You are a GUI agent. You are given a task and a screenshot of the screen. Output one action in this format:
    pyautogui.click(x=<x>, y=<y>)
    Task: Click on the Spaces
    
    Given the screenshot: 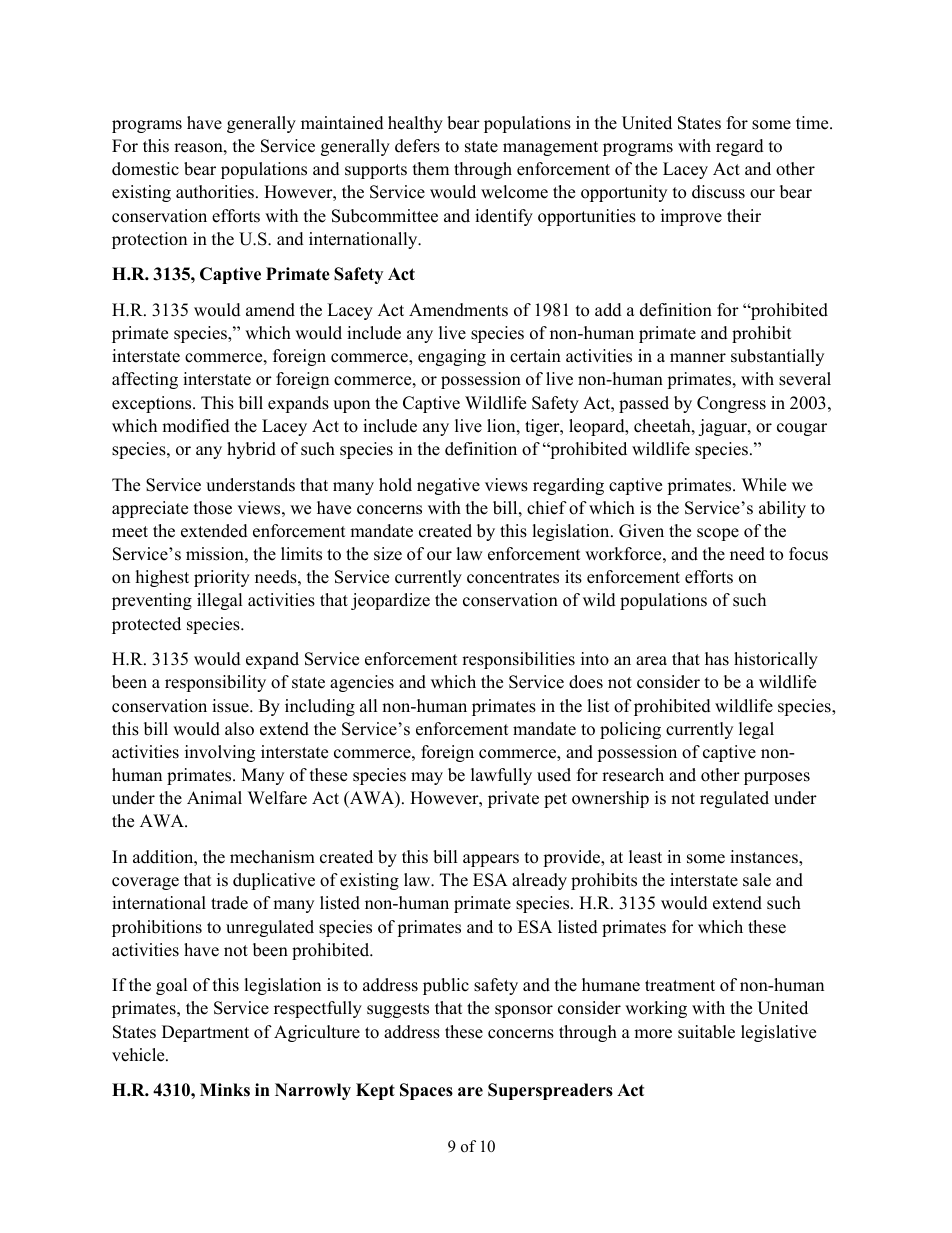 What is the action you would take?
    pyautogui.click(x=426, y=1091)
